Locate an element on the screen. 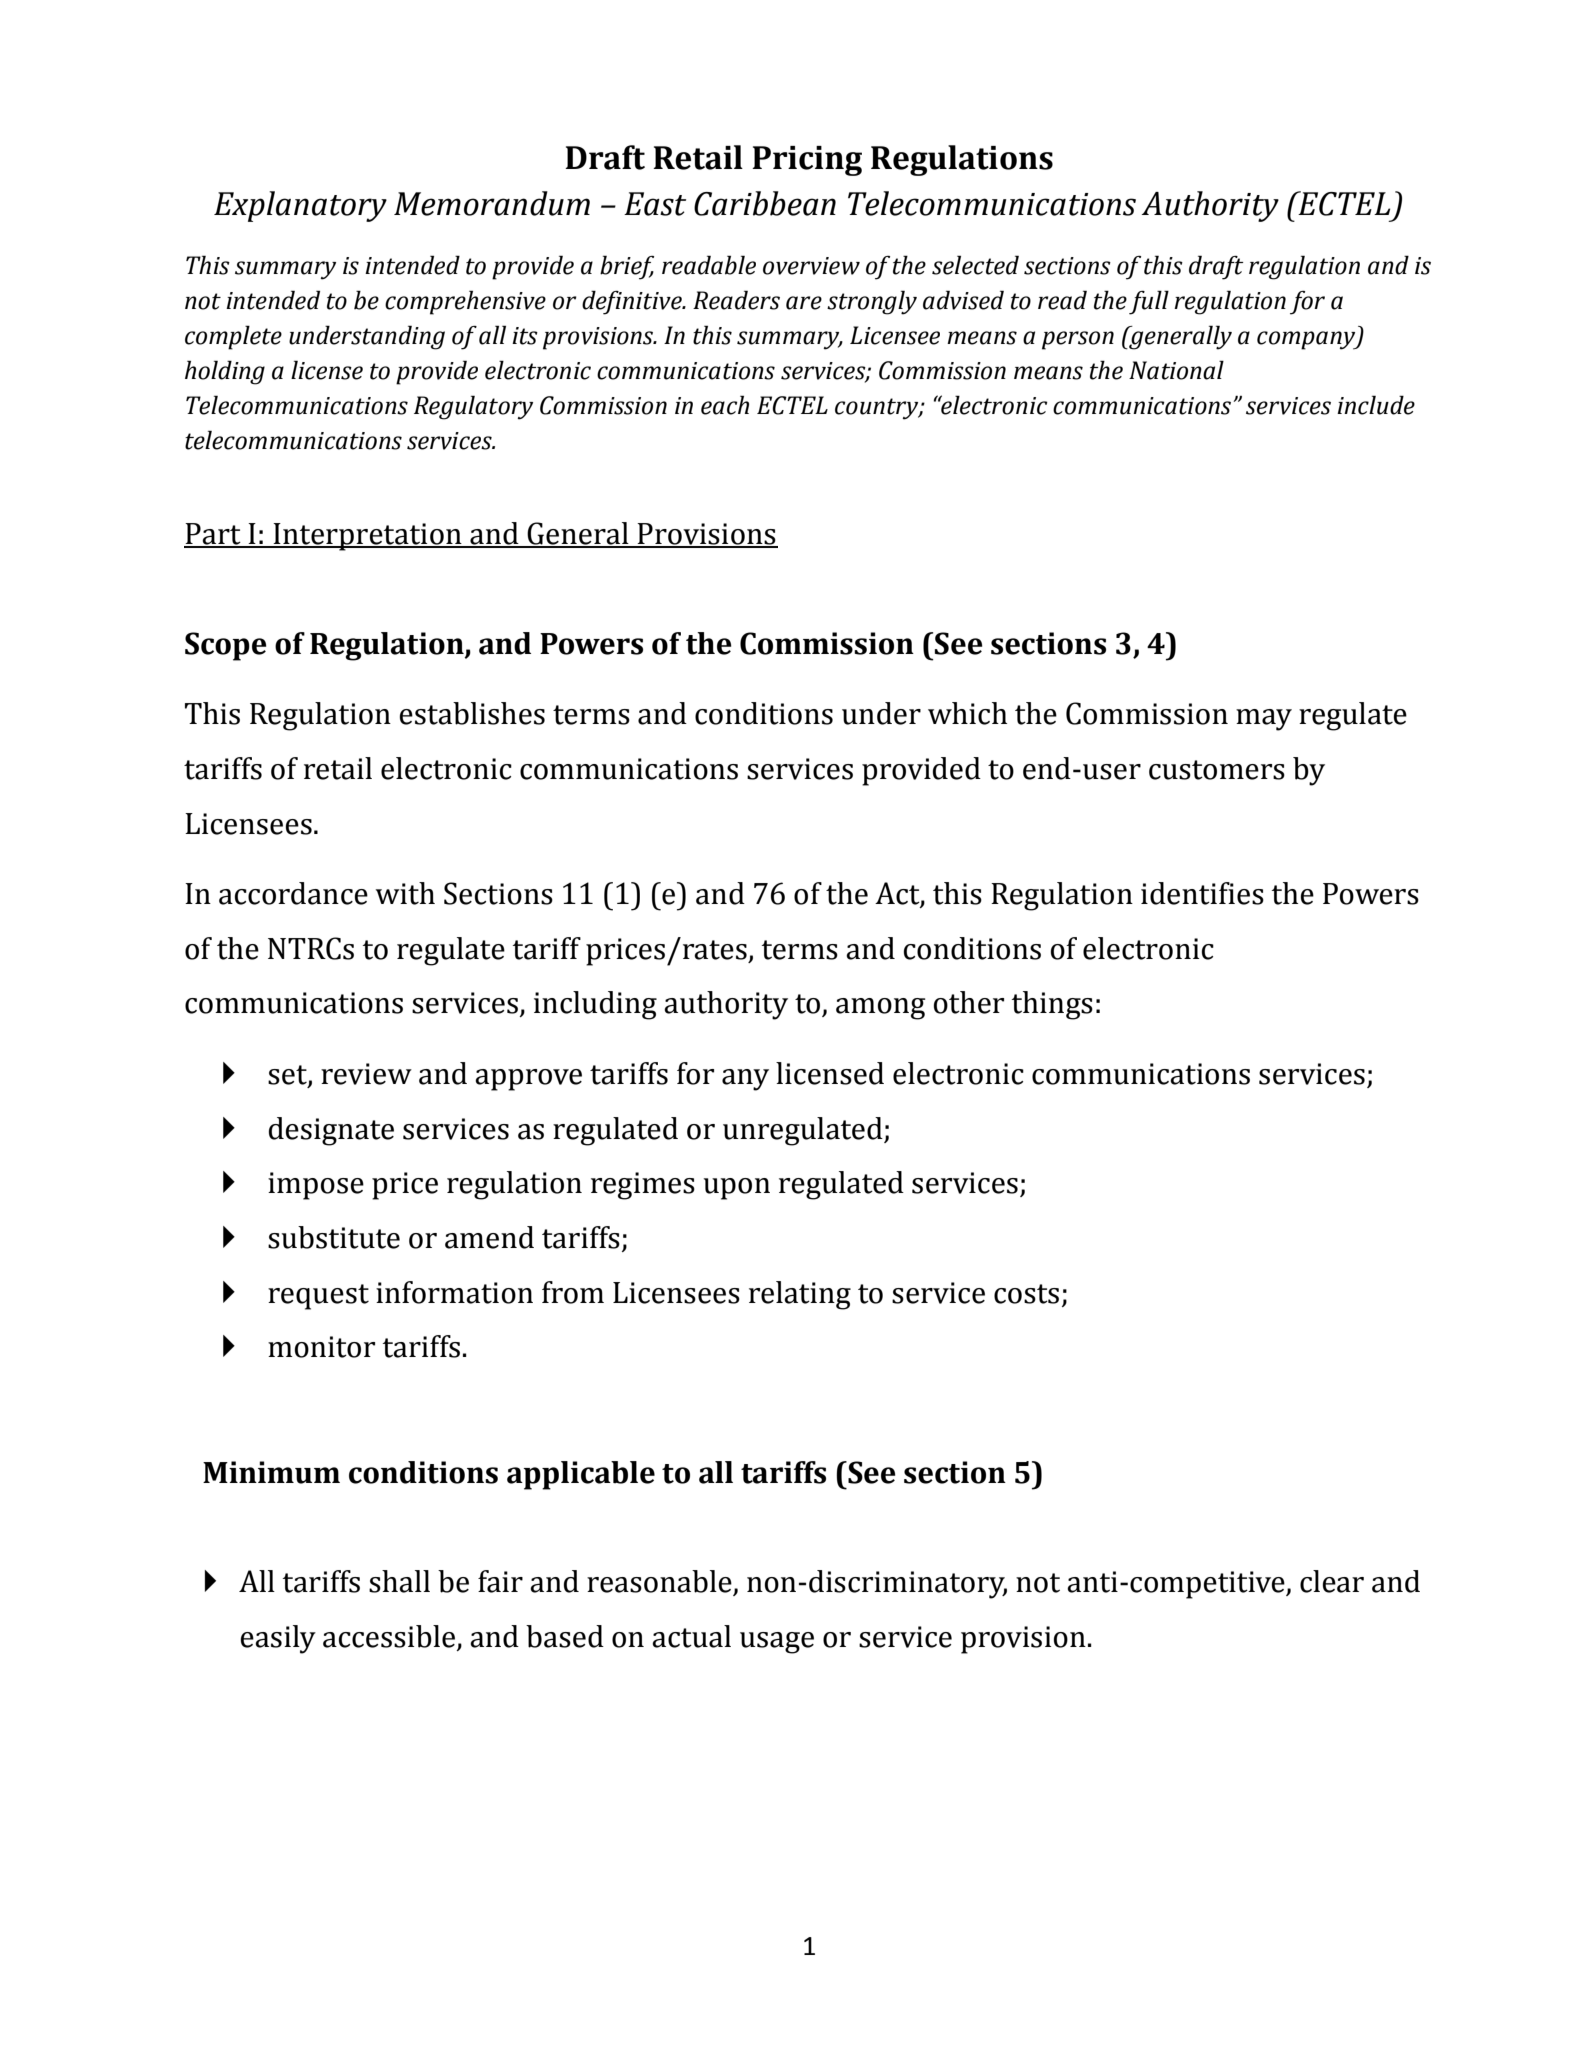 The width and height of the screenshot is (1588, 2055). Scope is located at coordinates (226, 646).
